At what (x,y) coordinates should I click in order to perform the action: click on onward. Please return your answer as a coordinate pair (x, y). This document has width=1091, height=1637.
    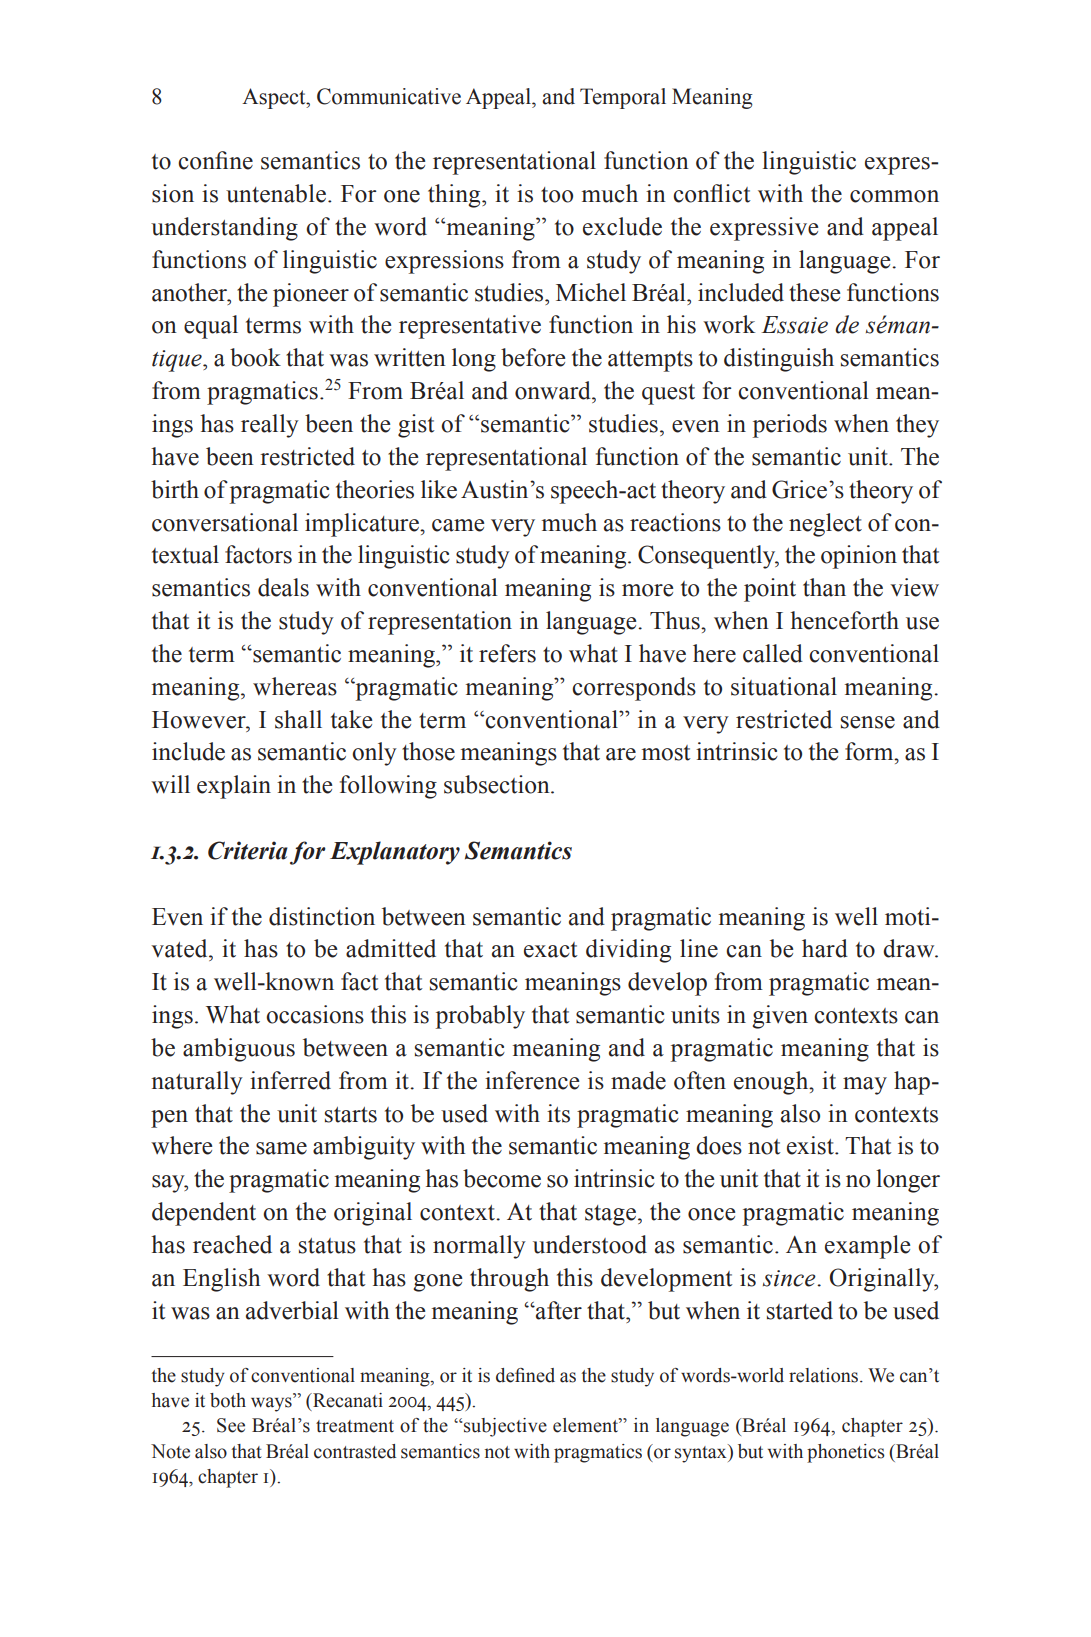
    Looking at the image, I should click on (554, 390).
